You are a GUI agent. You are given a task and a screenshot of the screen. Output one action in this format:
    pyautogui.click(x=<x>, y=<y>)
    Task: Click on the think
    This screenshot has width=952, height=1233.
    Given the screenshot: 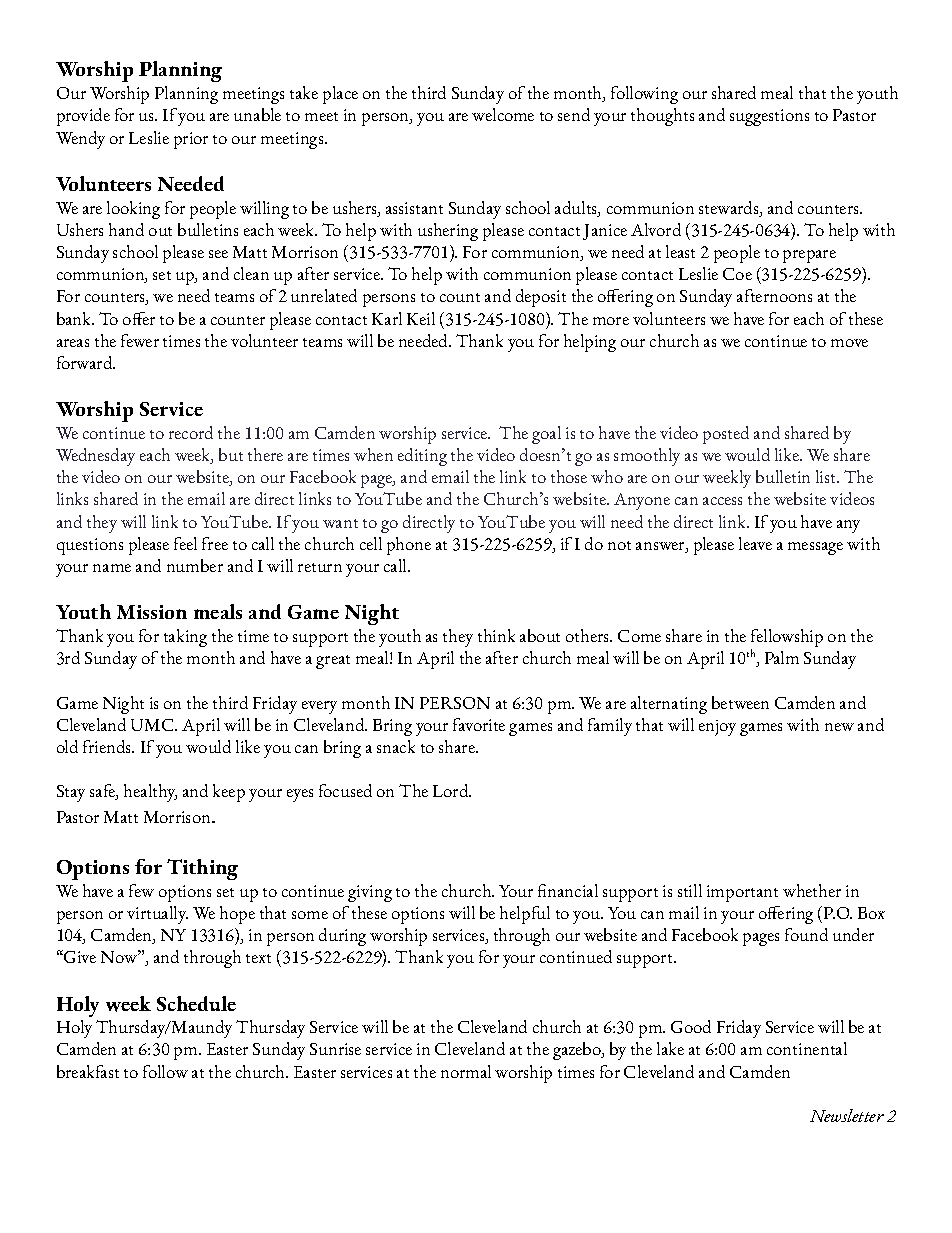 What is the action you would take?
    pyautogui.click(x=496, y=635)
